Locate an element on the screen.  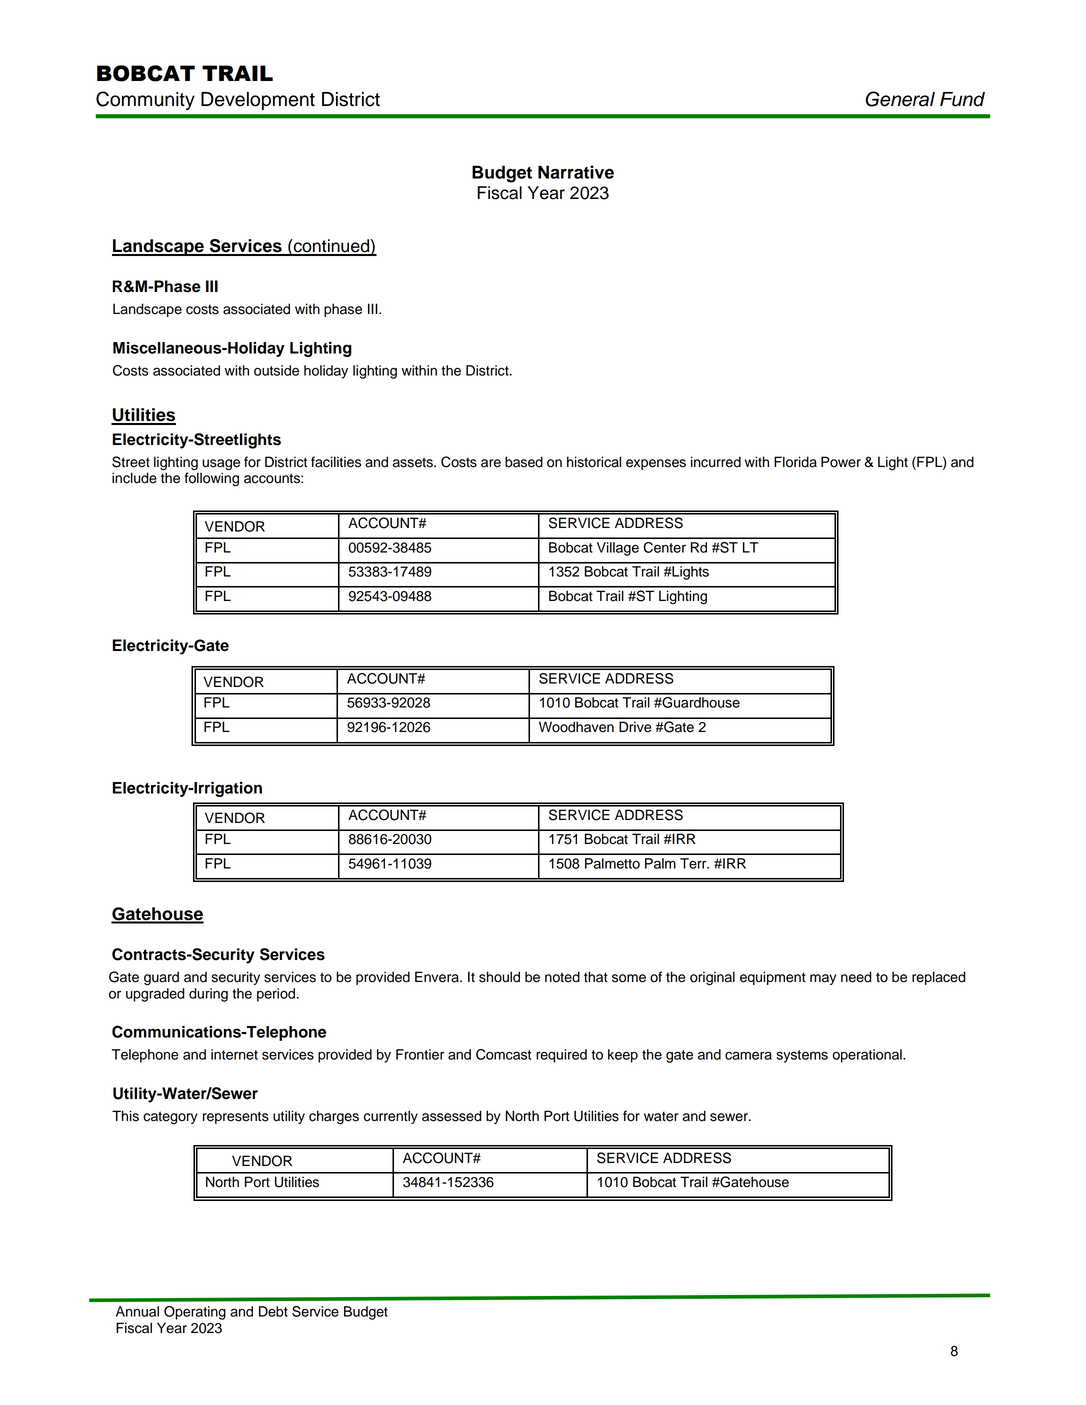
usage is located at coordinates (220, 466).
